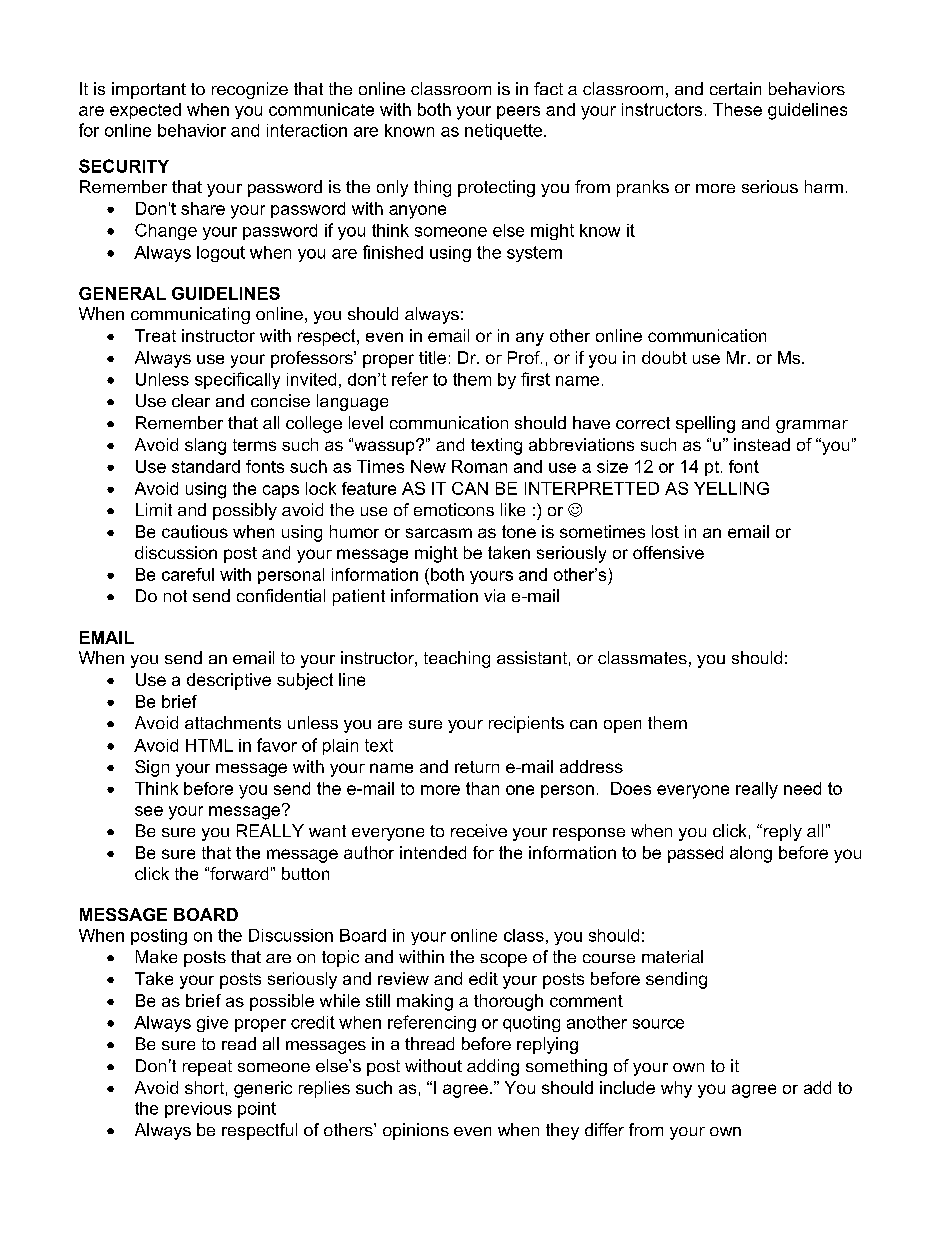  What do you see at coordinates (198, 1110) in the document?
I see `previous` at bounding box center [198, 1110].
